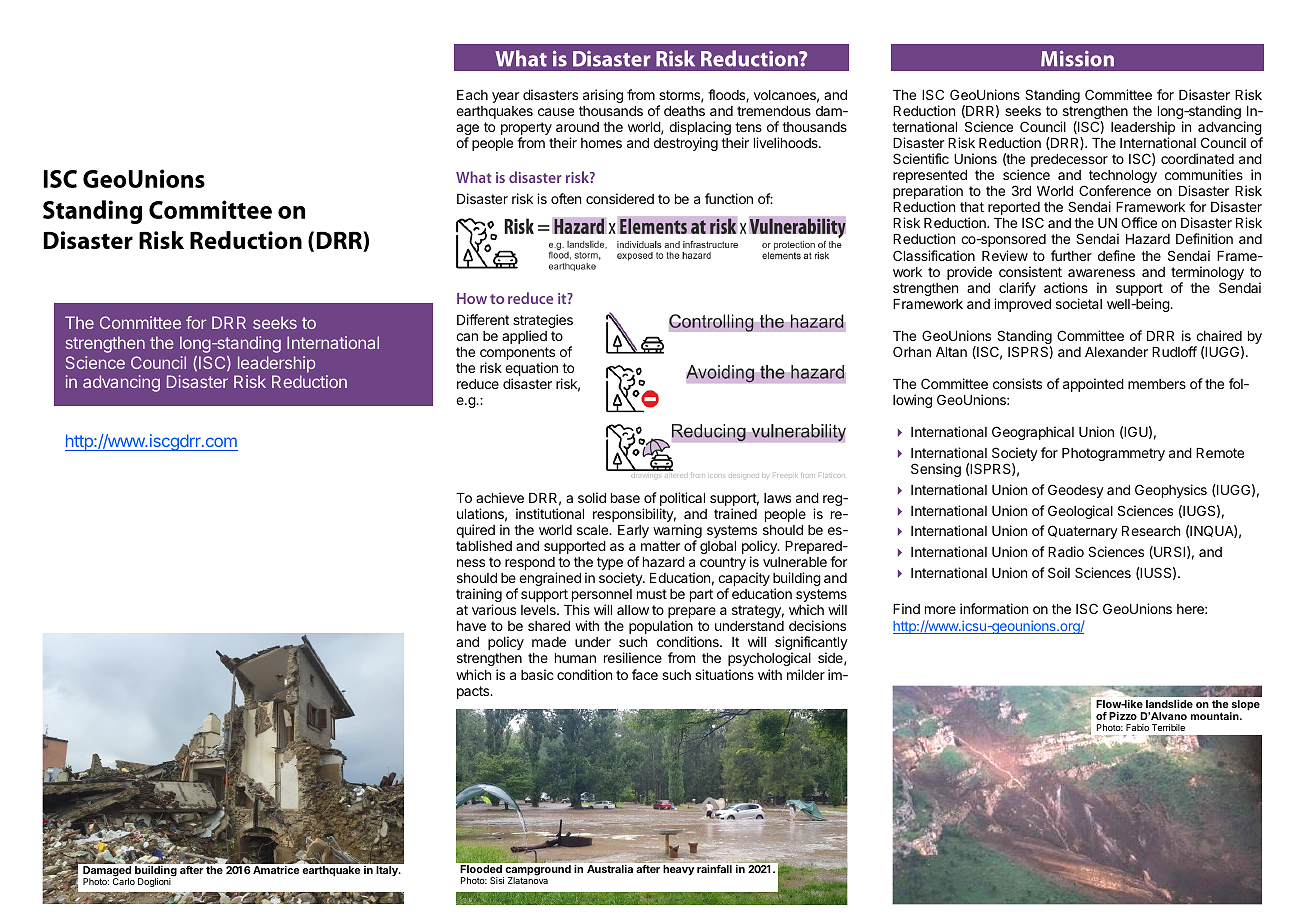 This image has width=1308, height=924. Describe the element at coordinates (1137, 727) in the image. I see `Fabio` at that location.
